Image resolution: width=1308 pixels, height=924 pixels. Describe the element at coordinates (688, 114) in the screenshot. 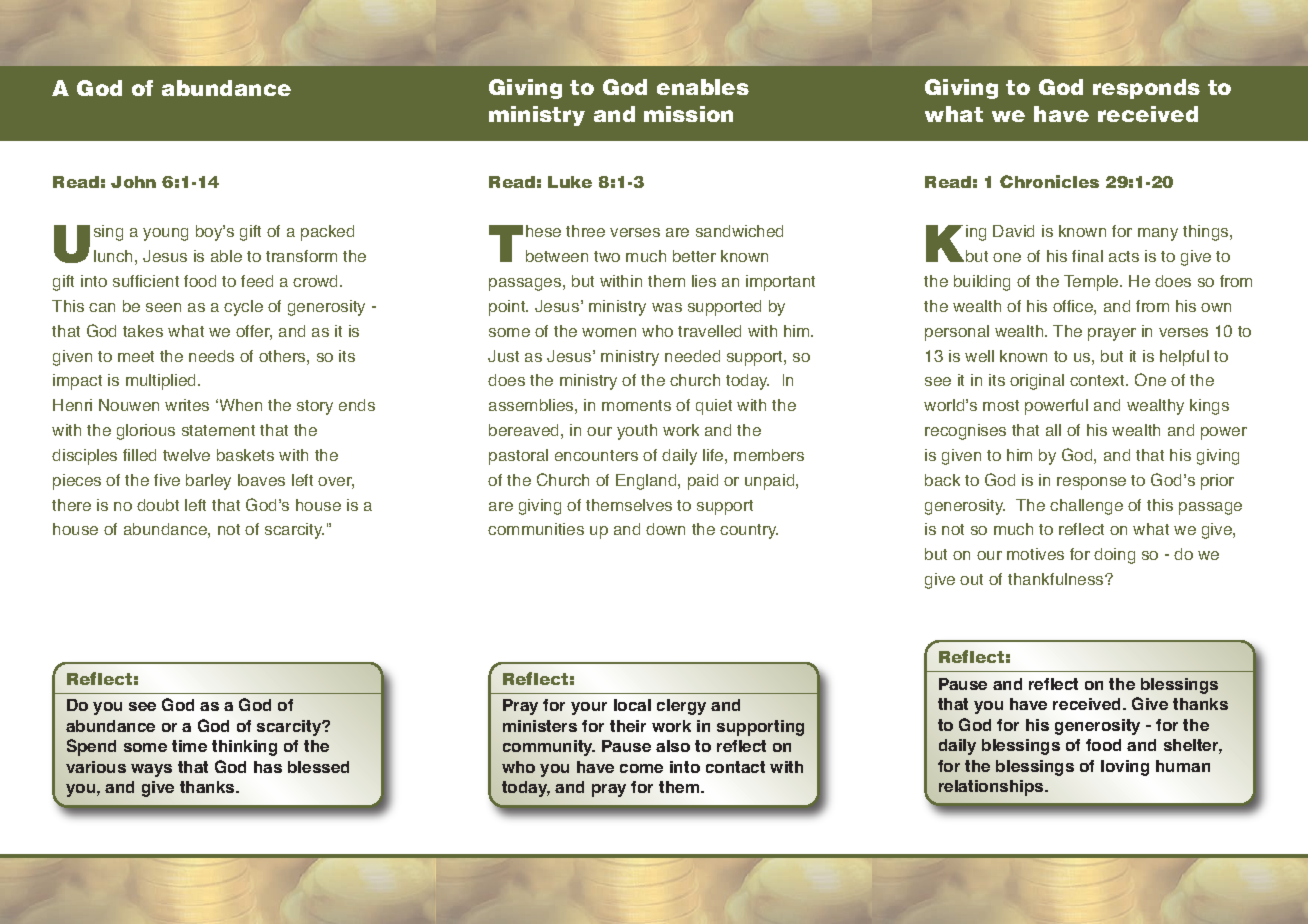

I see `mission` at that location.
